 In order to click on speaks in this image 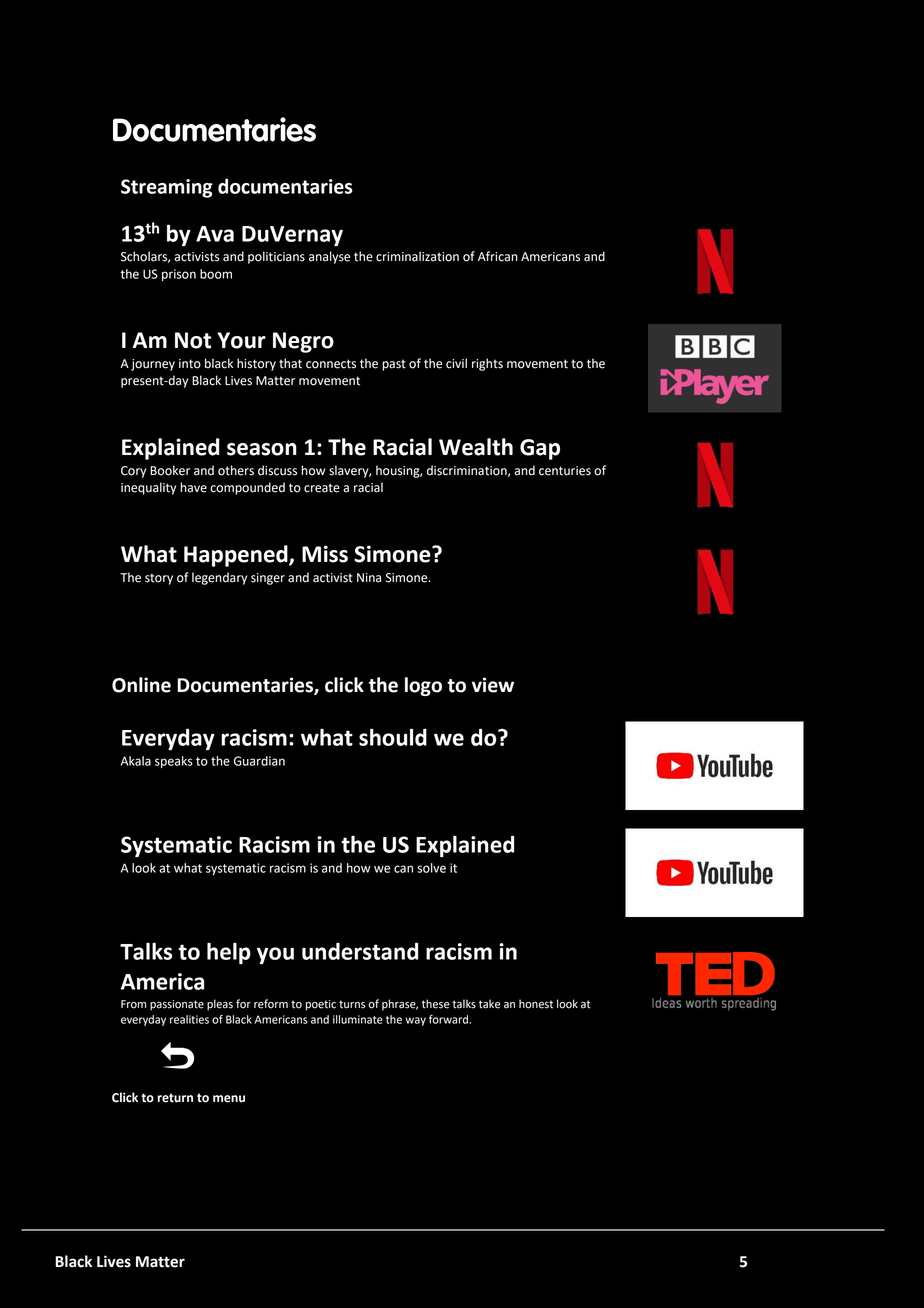, I will do `click(174, 762)`.
